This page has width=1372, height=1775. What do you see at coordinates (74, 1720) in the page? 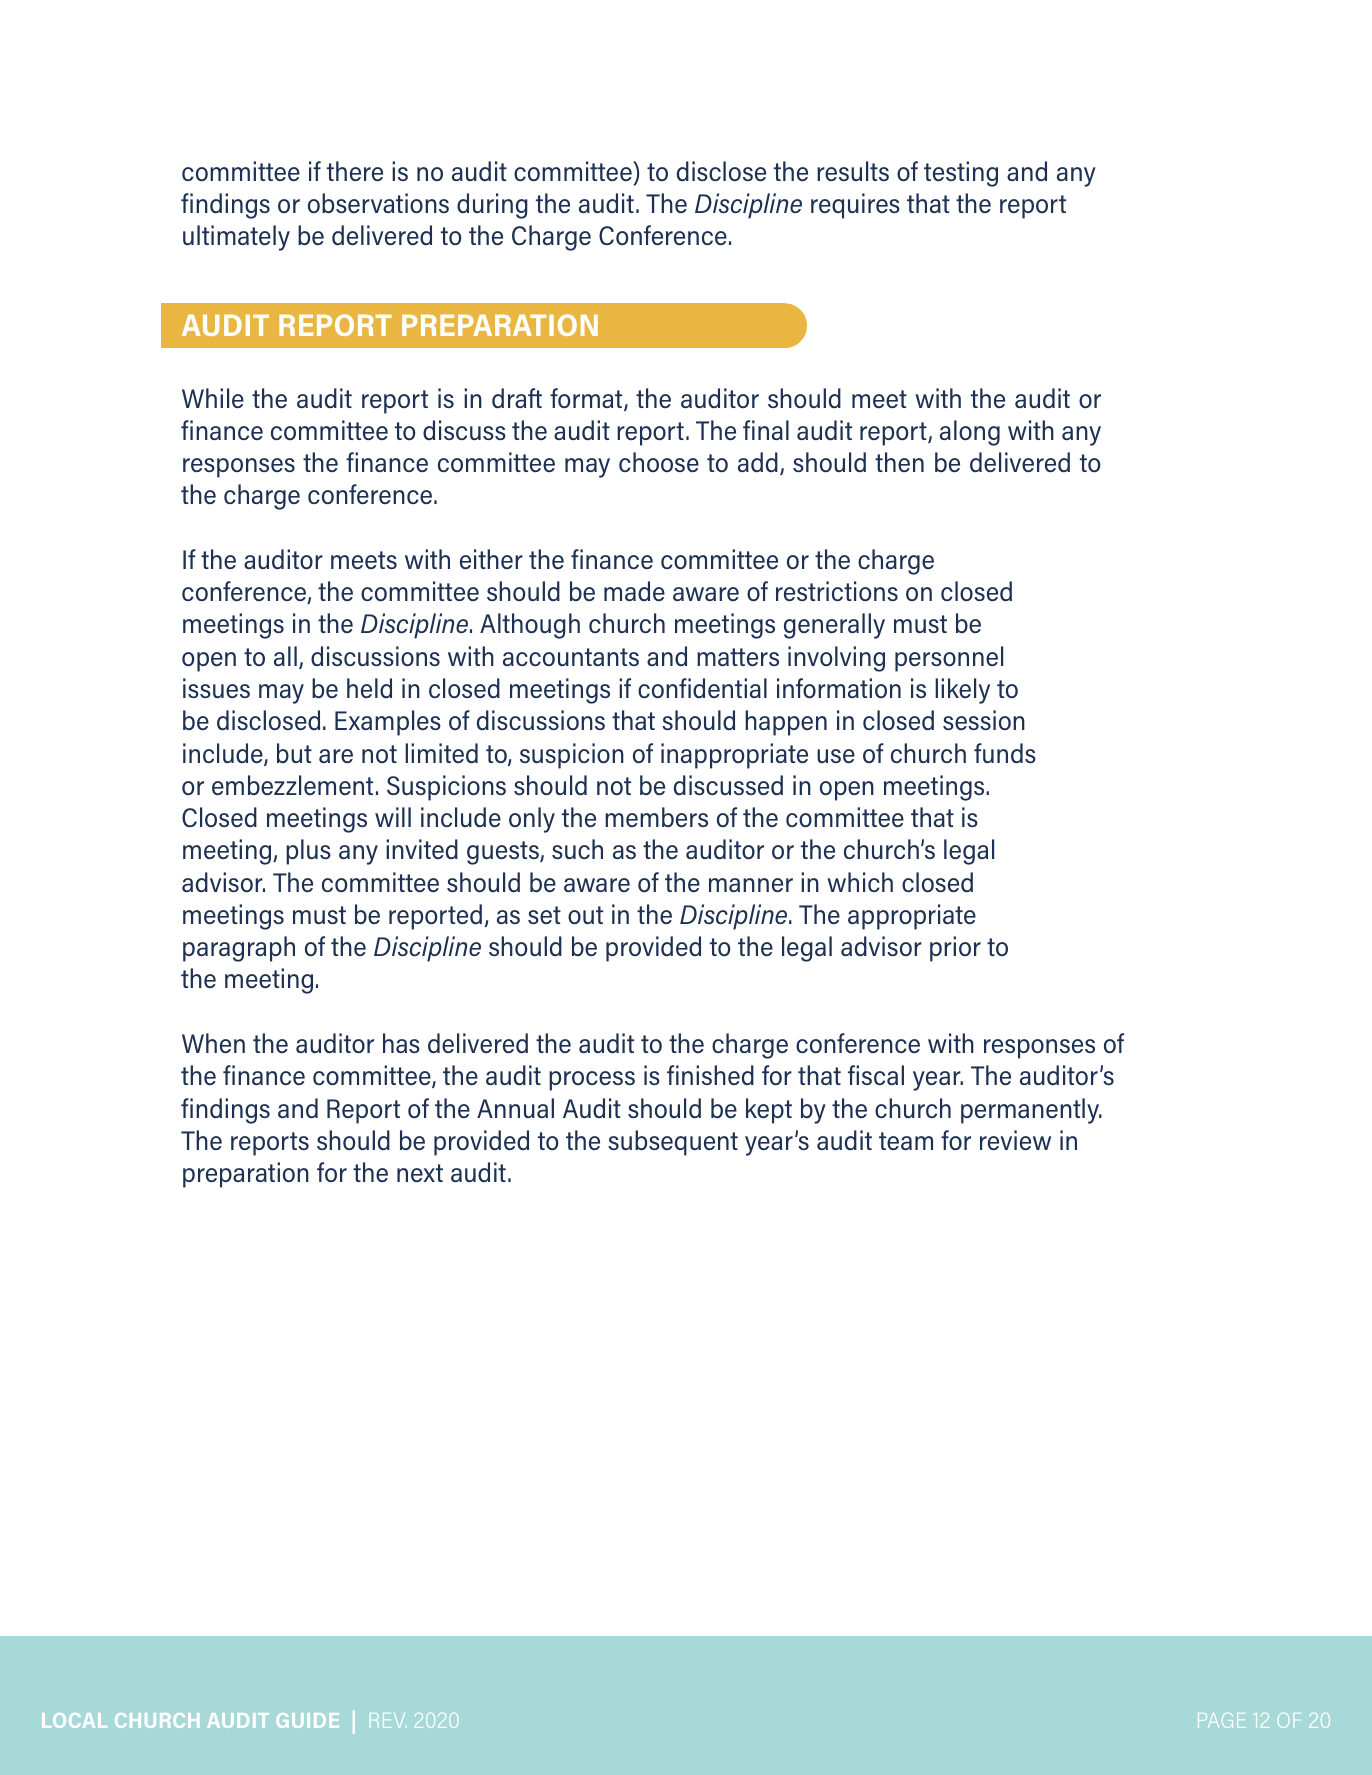
I see `LOCAL` at bounding box center [74, 1720].
